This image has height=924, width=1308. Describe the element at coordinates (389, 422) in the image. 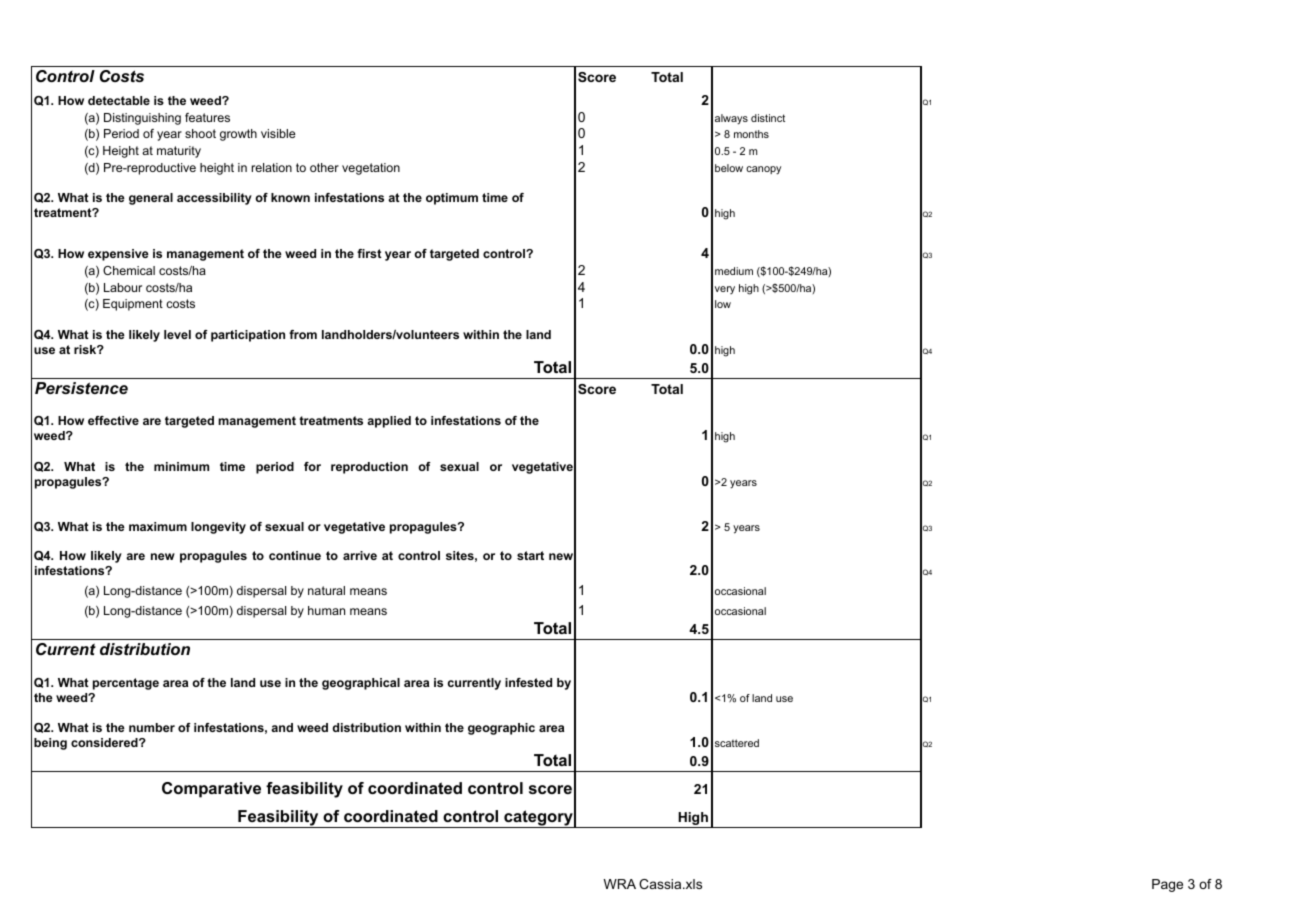

I see `applied` at that location.
